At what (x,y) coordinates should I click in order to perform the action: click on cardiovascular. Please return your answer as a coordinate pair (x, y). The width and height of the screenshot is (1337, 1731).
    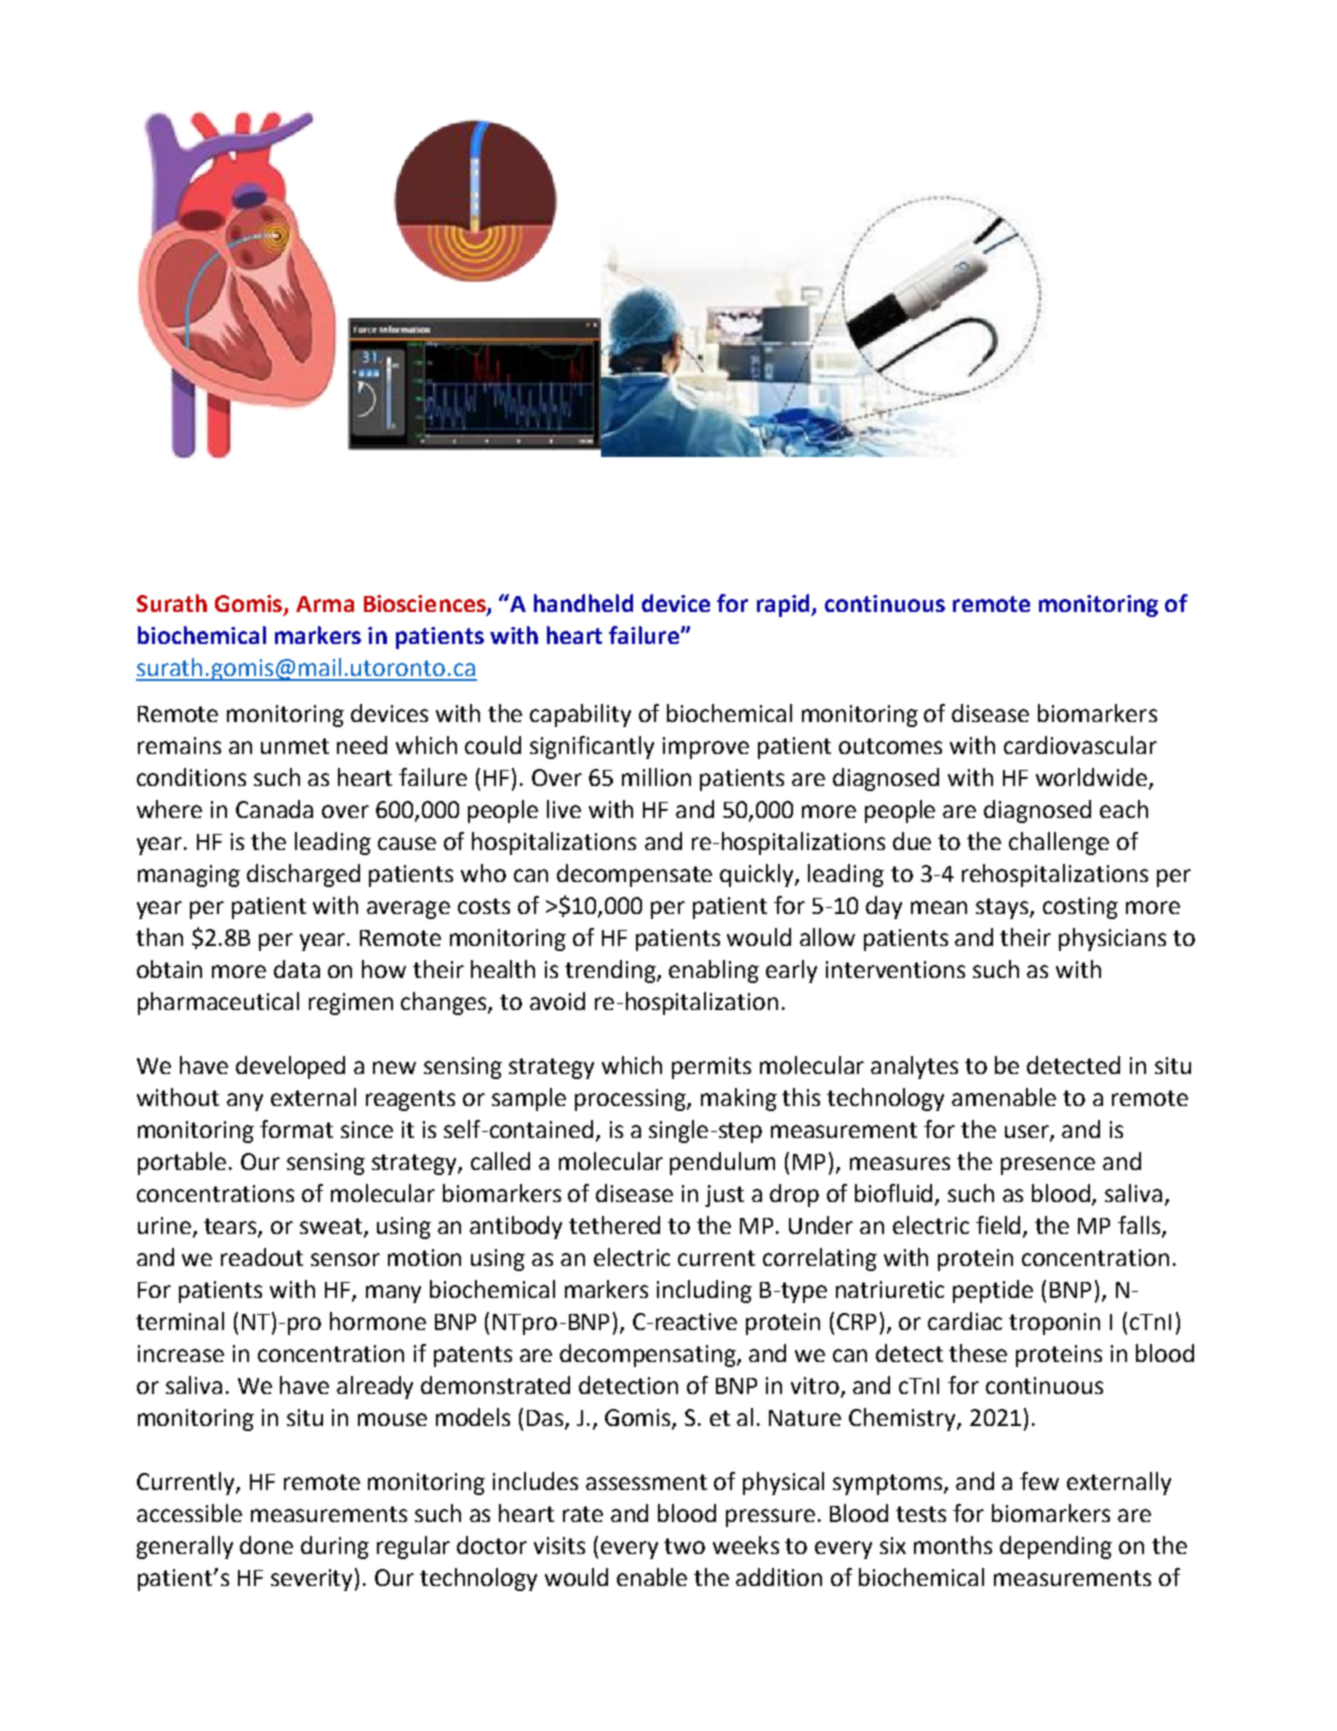
    Looking at the image, I should click on (1080, 745).
